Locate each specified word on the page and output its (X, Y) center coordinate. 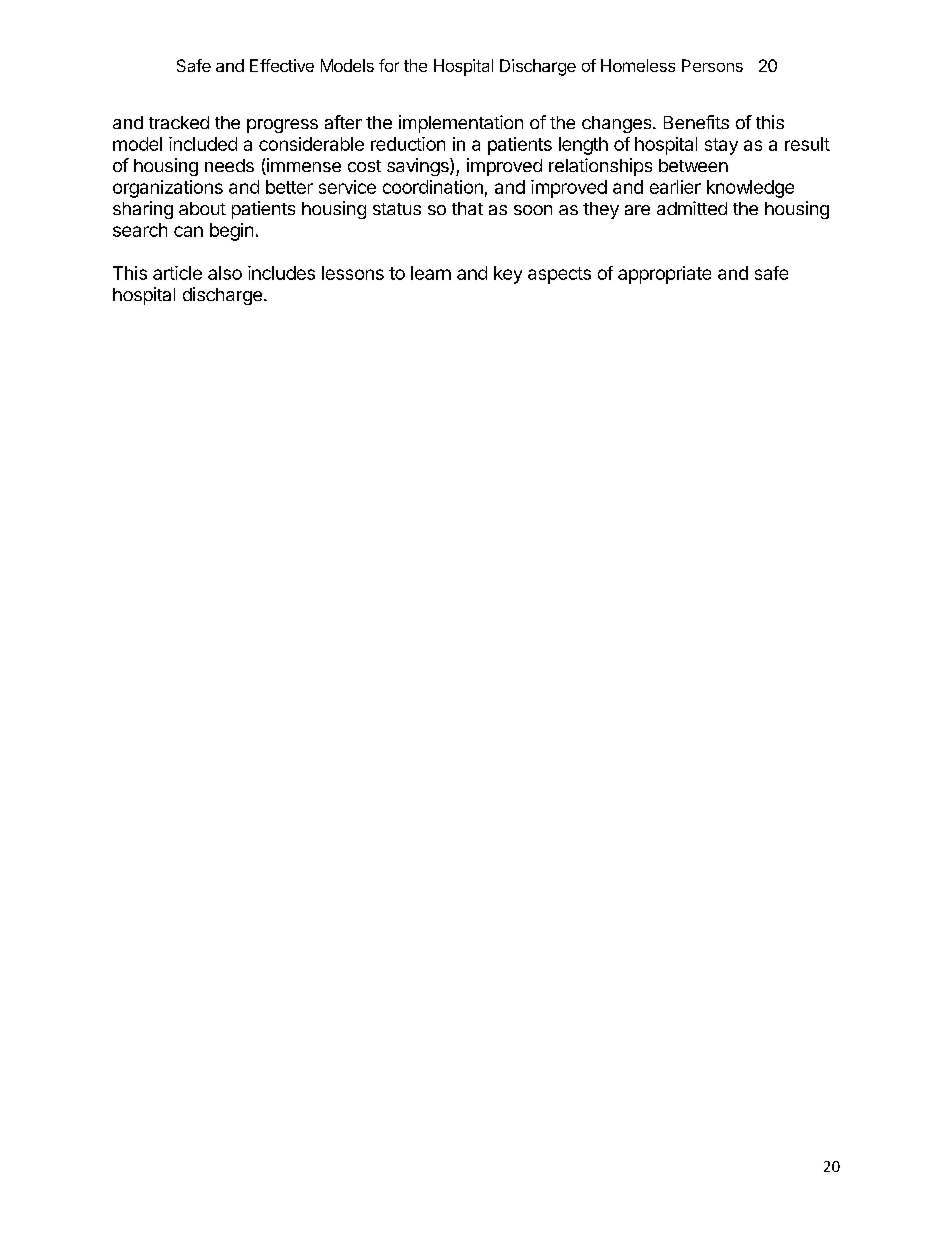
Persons (712, 65)
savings (419, 167)
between (693, 165)
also (225, 273)
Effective (282, 65)
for (389, 65)
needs (229, 165)
